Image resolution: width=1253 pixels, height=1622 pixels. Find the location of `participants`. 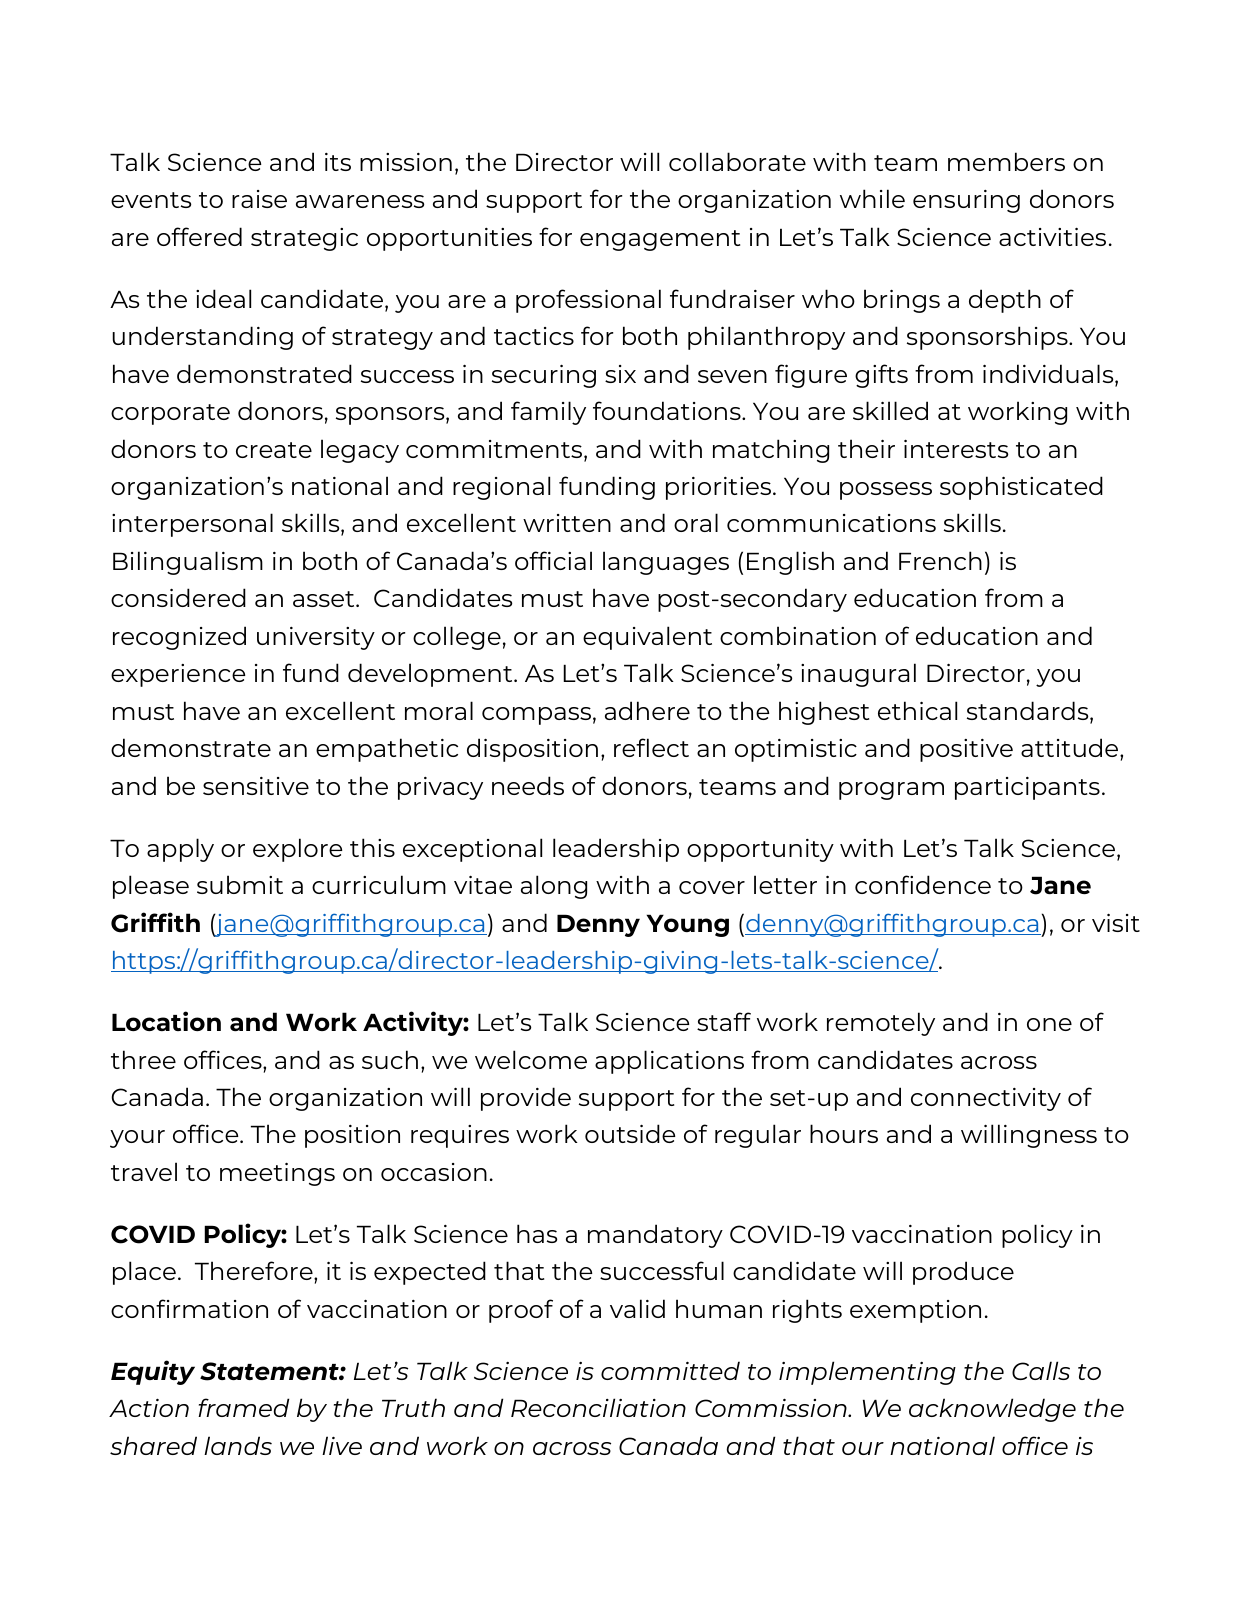

participants is located at coordinates (1027, 788).
